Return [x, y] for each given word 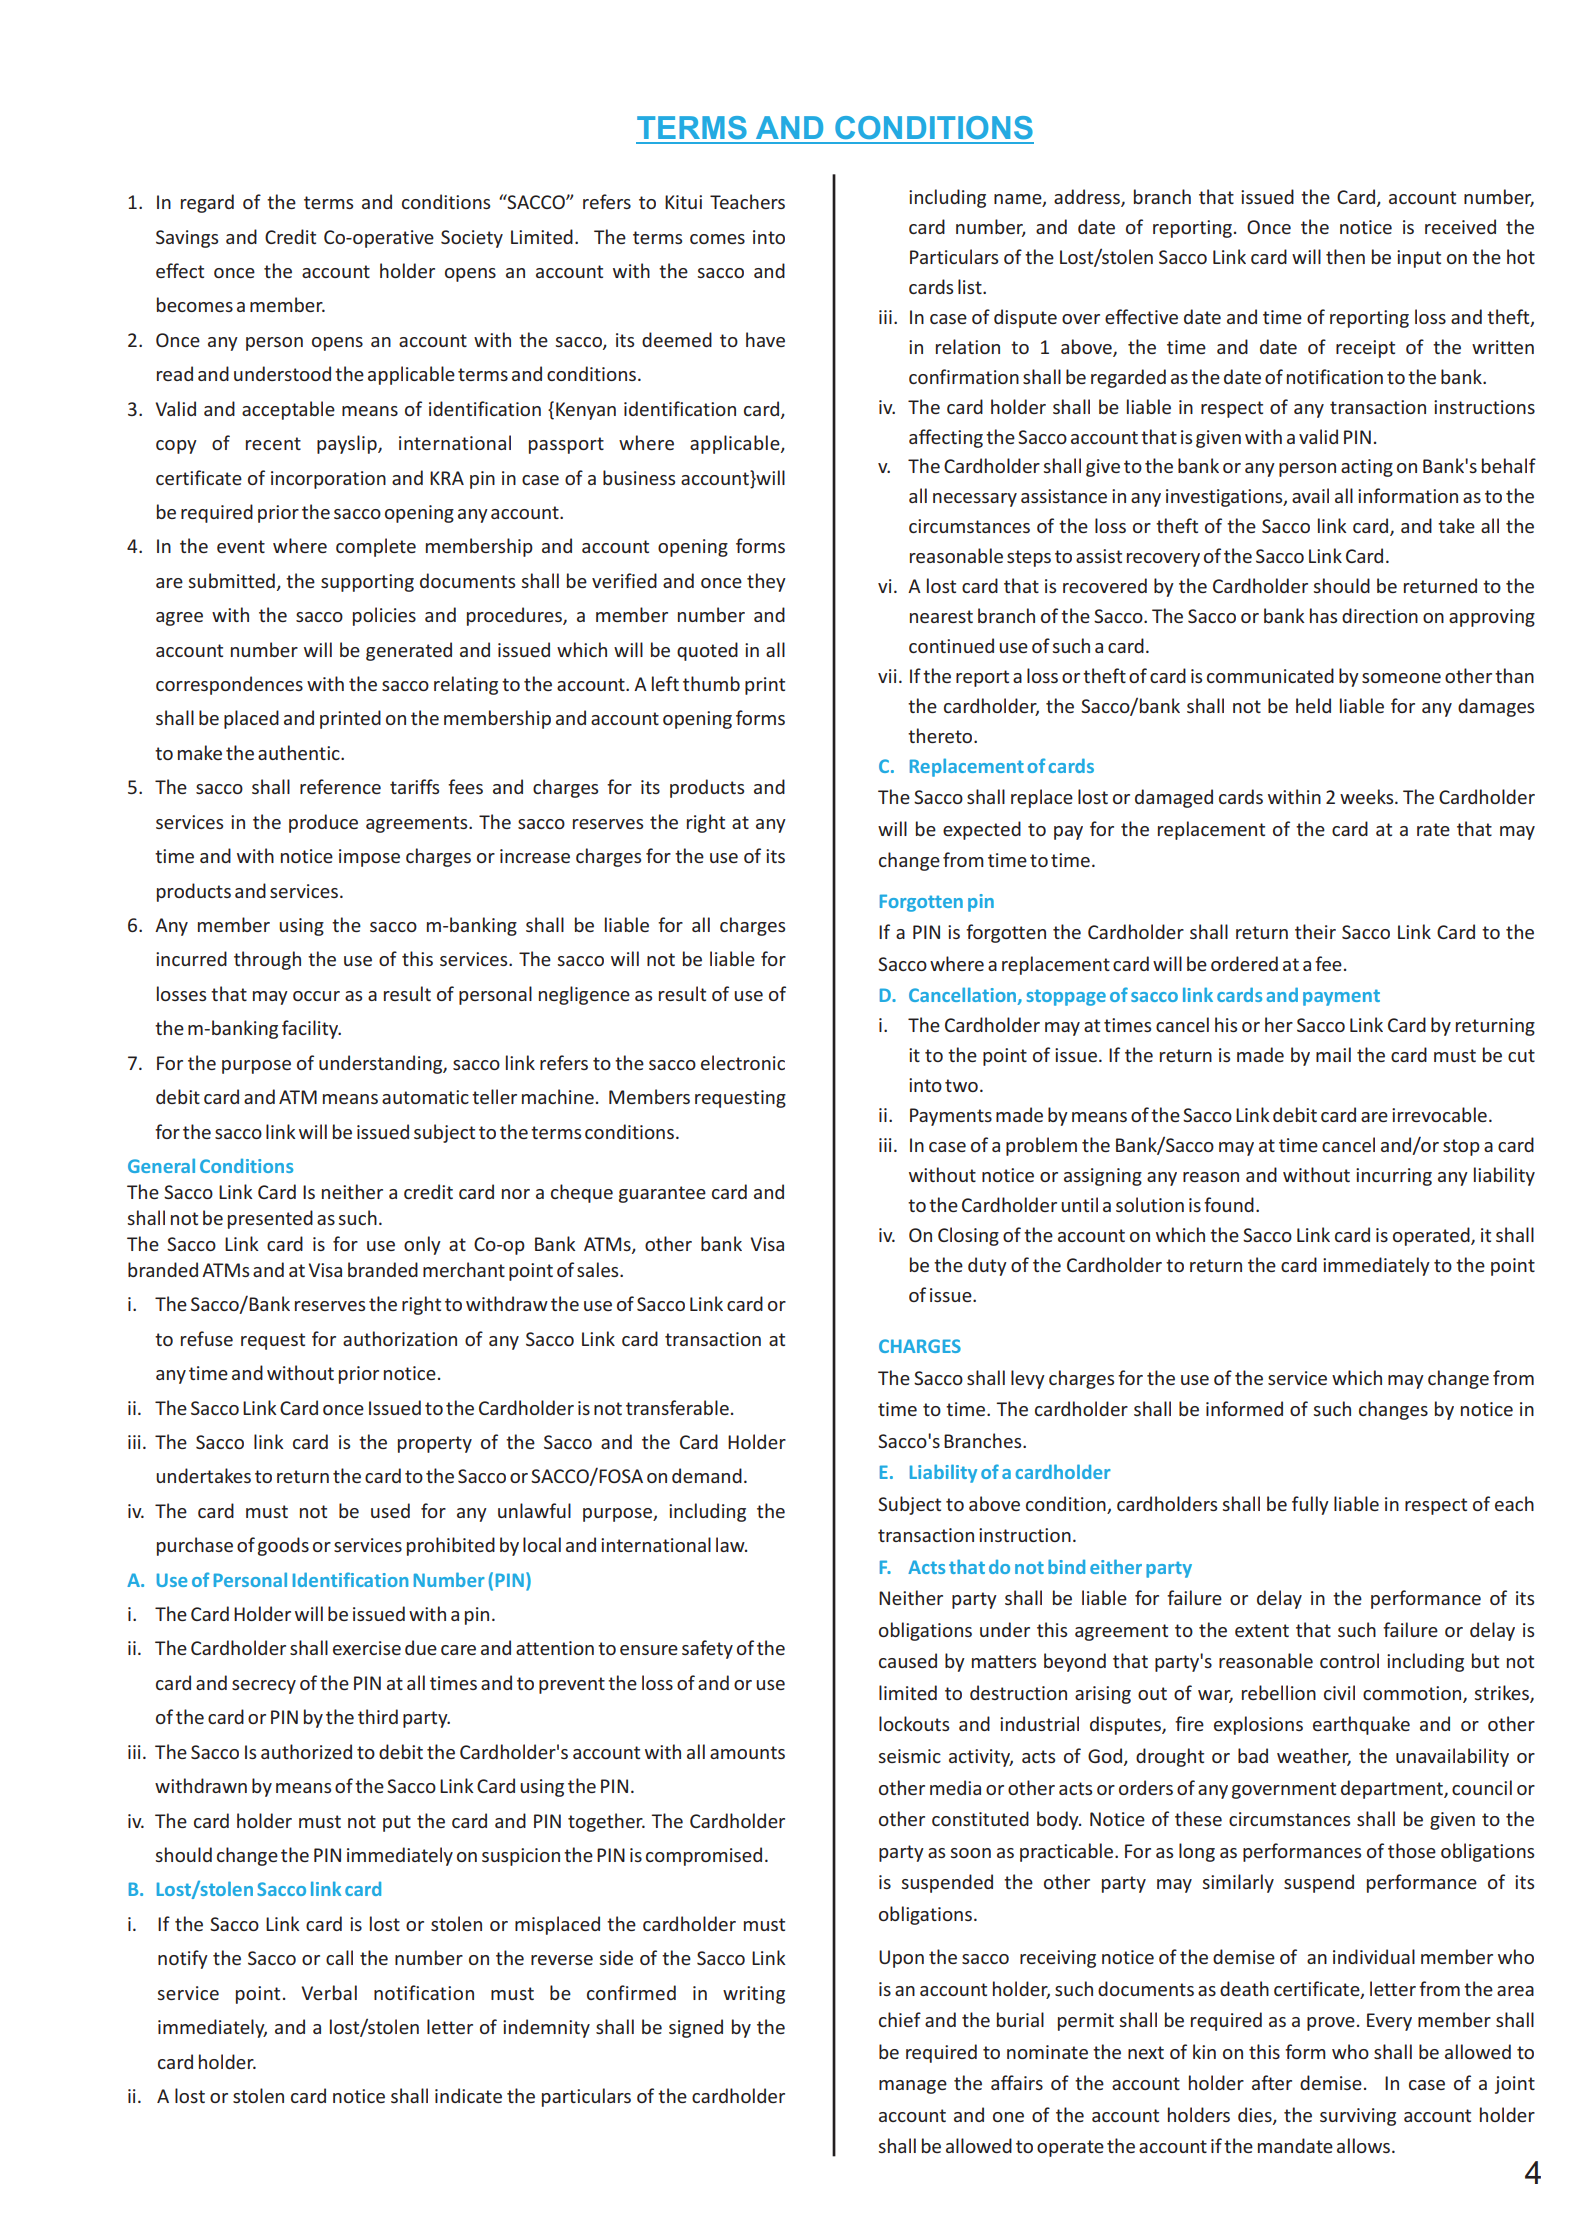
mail [1333, 1054]
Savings [187, 239]
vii [887, 676]
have [765, 339]
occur [316, 996]
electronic [743, 1062]
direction [1380, 615]
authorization [400, 1338]
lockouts [914, 1723]
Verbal [329, 1992]
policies [384, 616]
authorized [306, 1751]
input [1419, 259]
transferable [677, 1407]
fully [1310, 1505]
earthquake [1361, 1725]
